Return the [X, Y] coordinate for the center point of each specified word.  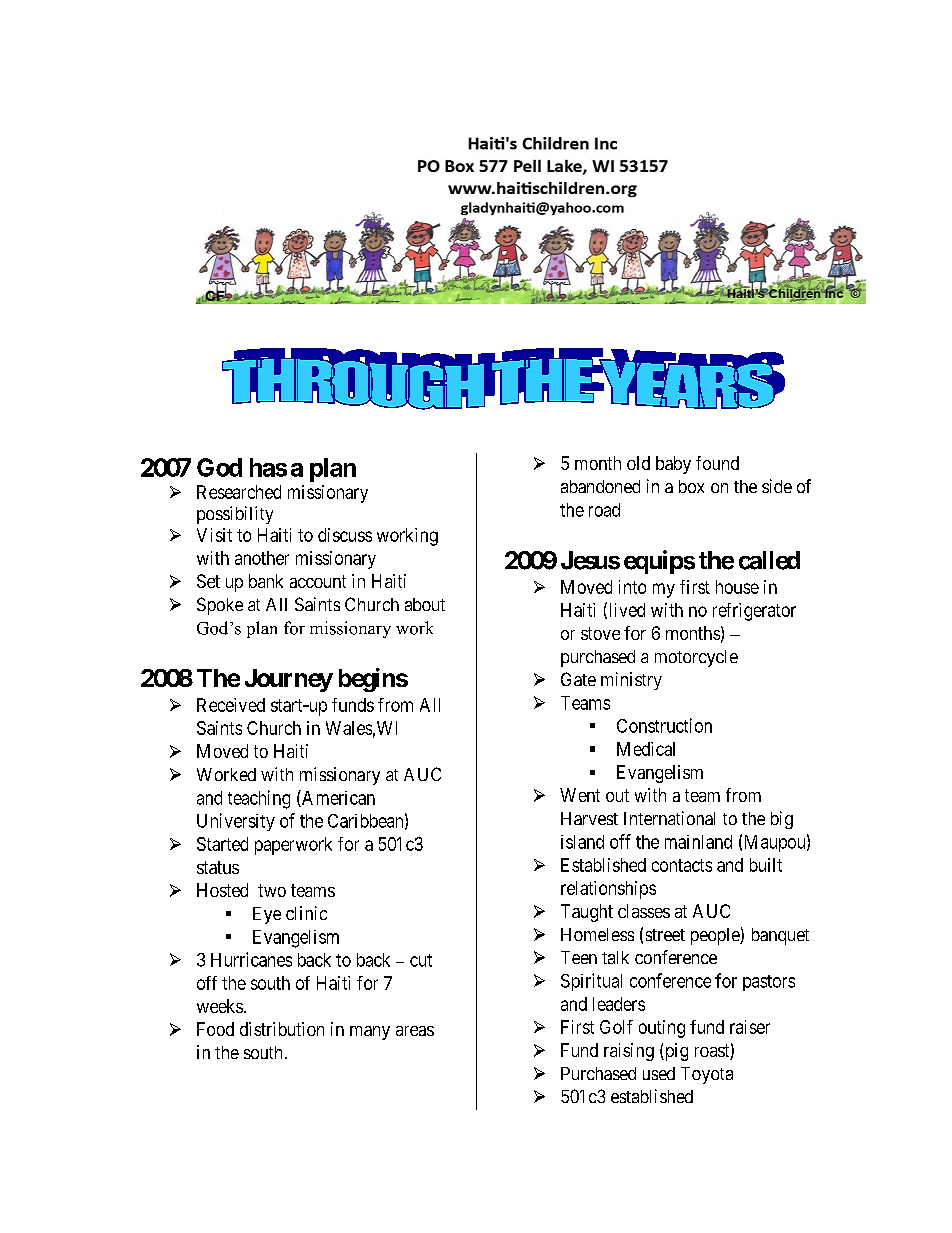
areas [415, 1031]
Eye [267, 915]
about [425, 604]
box [691, 486]
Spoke [220, 606]
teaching [259, 799]
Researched [239, 492]
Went [580, 795]
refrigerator [754, 612]
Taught [587, 913]
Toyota [707, 1075]
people [716, 936]
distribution [282, 1029]
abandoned [600, 486]
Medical [646, 749]
